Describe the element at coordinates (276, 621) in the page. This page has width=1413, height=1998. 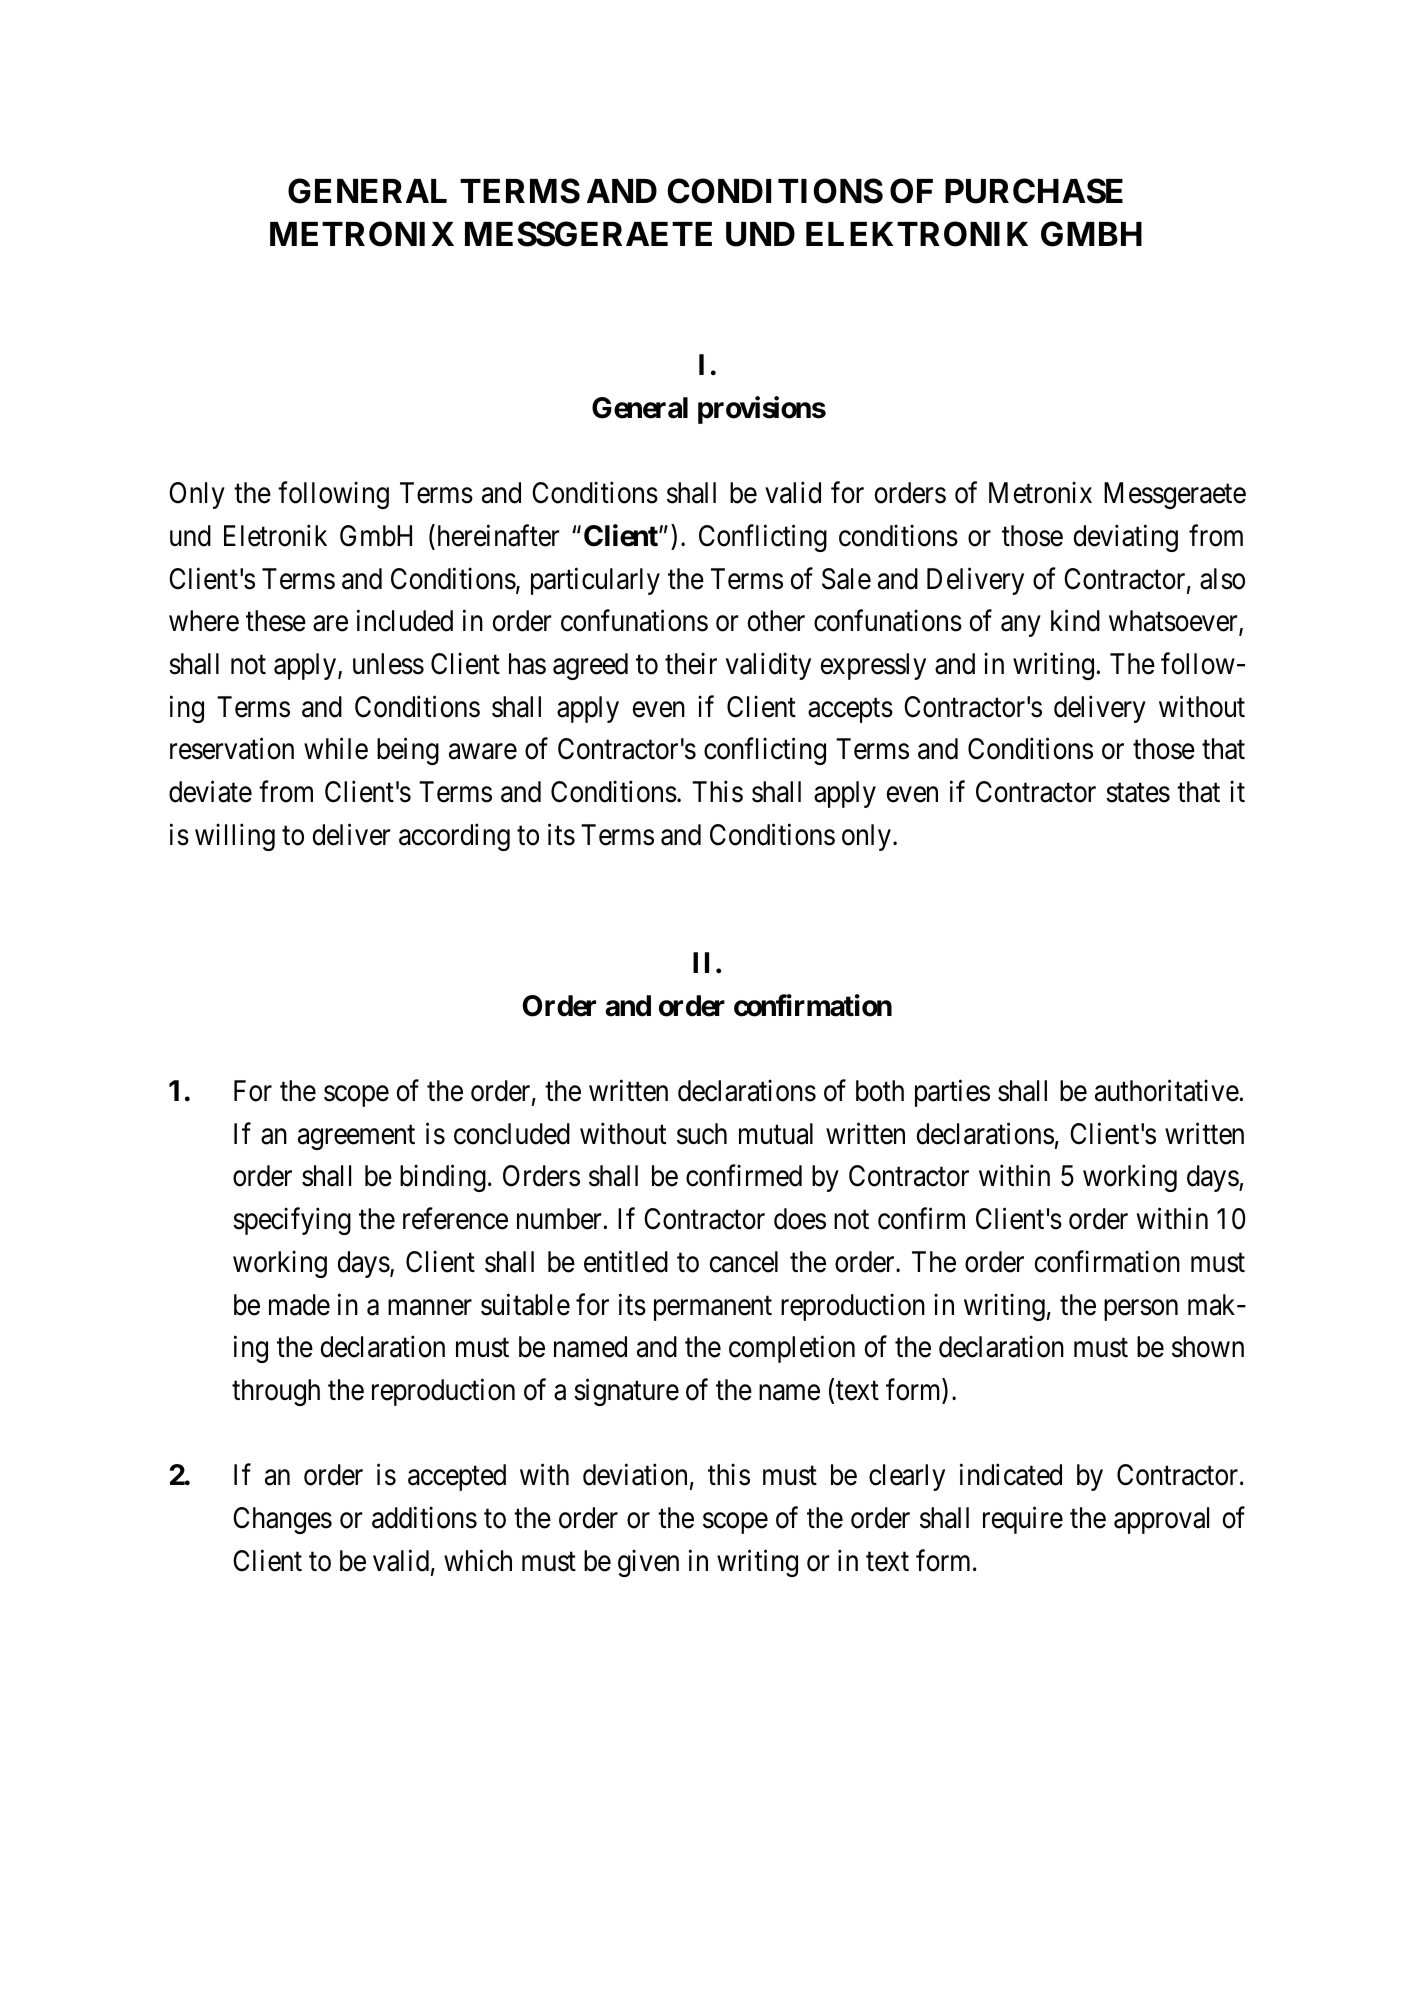
I see `these` at that location.
